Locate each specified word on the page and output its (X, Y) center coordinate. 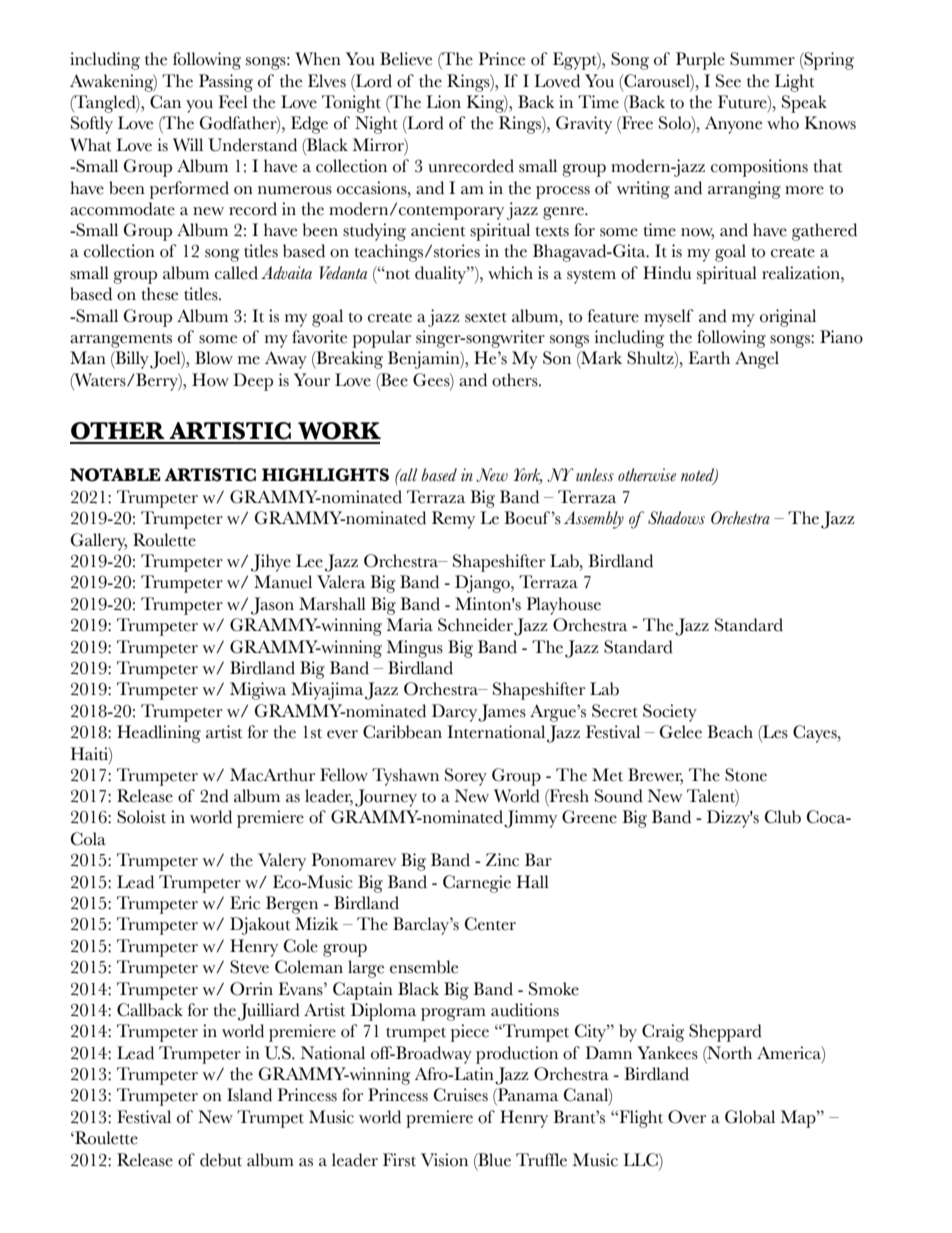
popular (382, 339)
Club (783, 817)
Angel (757, 360)
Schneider (475, 625)
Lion (443, 102)
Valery (282, 862)
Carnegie (477, 884)
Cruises (461, 1095)
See (728, 81)
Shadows (676, 518)
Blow (214, 358)
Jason (272, 606)
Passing (226, 83)
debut (221, 1160)
